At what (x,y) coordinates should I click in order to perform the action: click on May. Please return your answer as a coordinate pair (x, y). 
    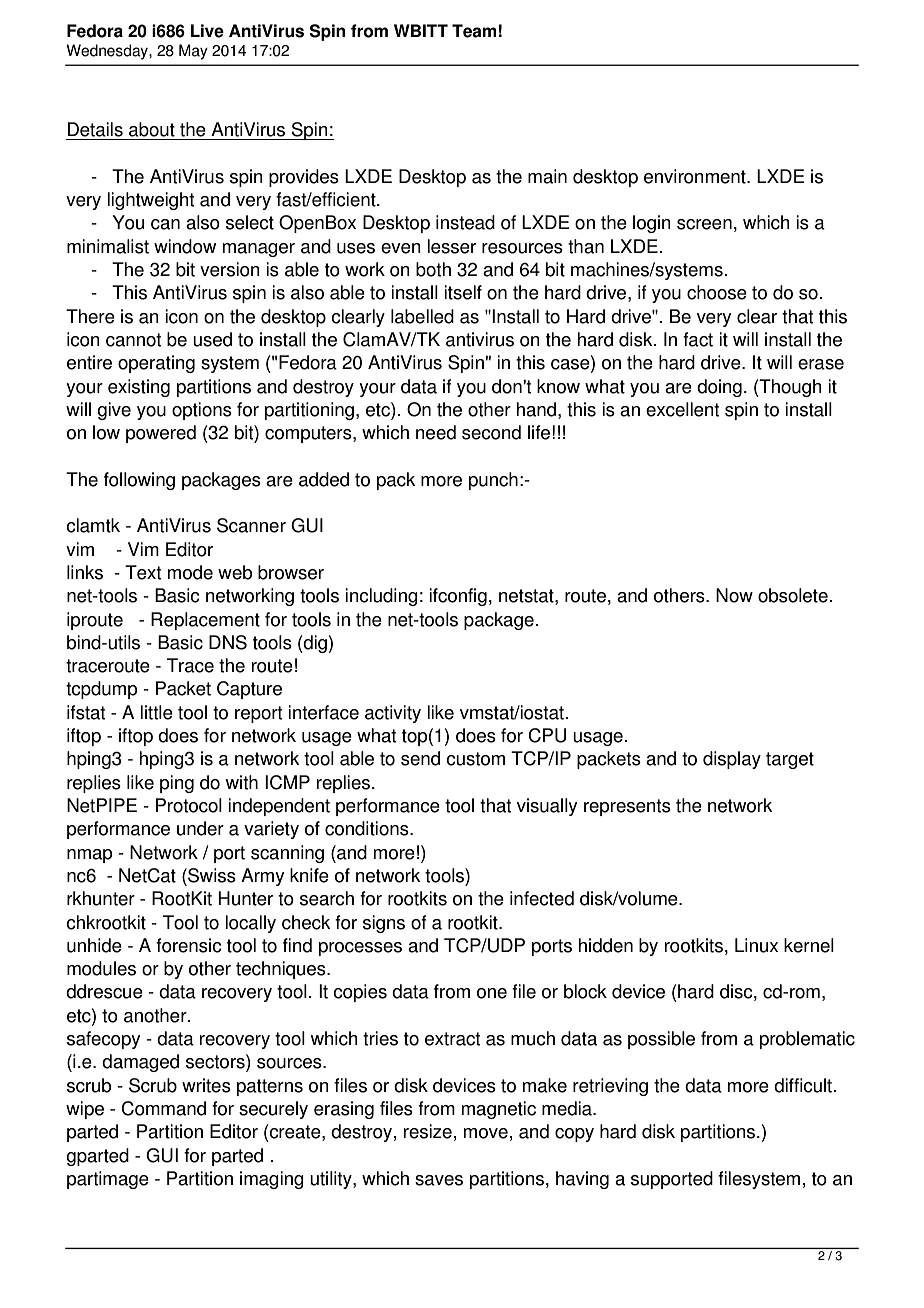
    Looking at the image, I should click on (193, 52).
